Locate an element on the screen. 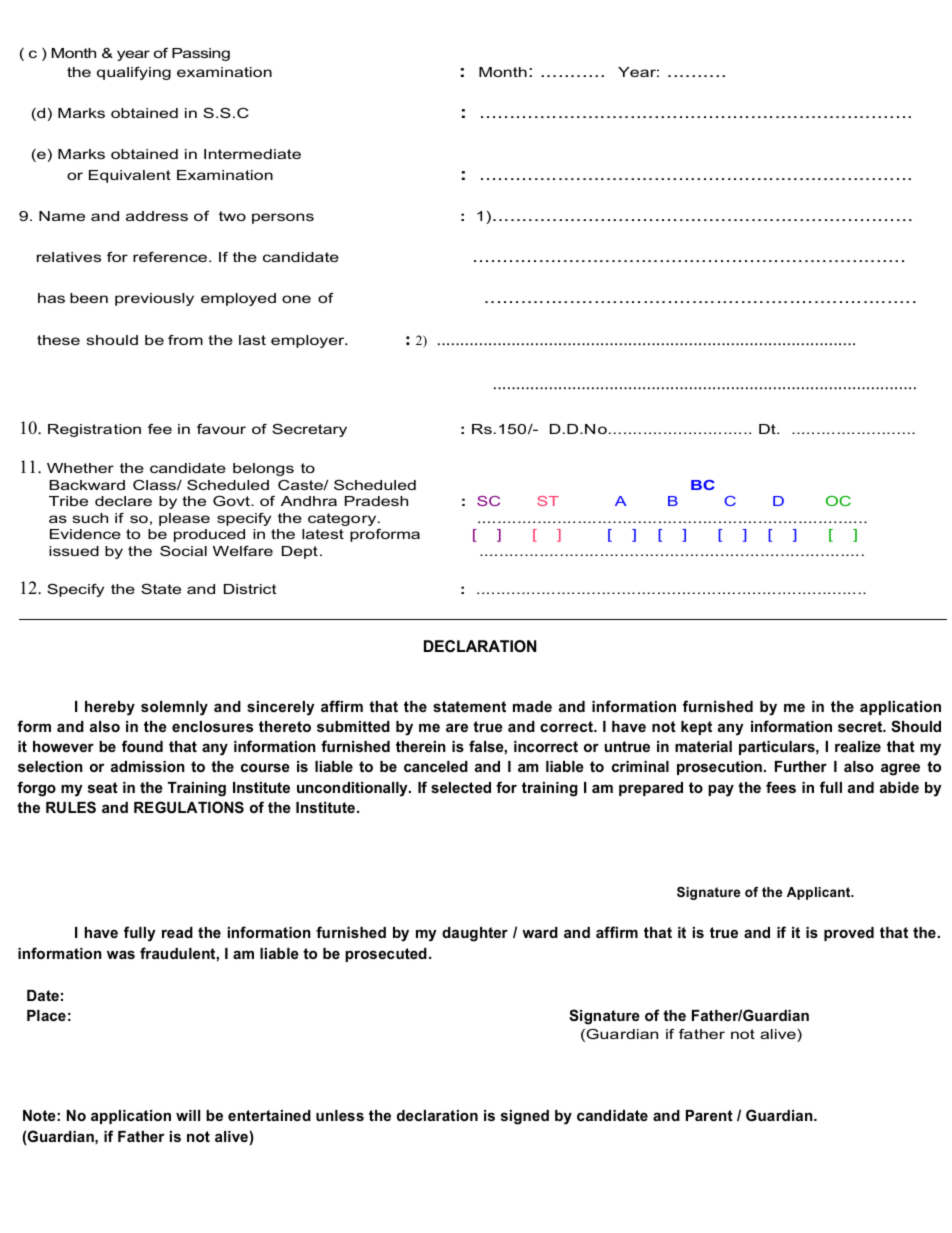  Social is located at coordinates (183, 551).
